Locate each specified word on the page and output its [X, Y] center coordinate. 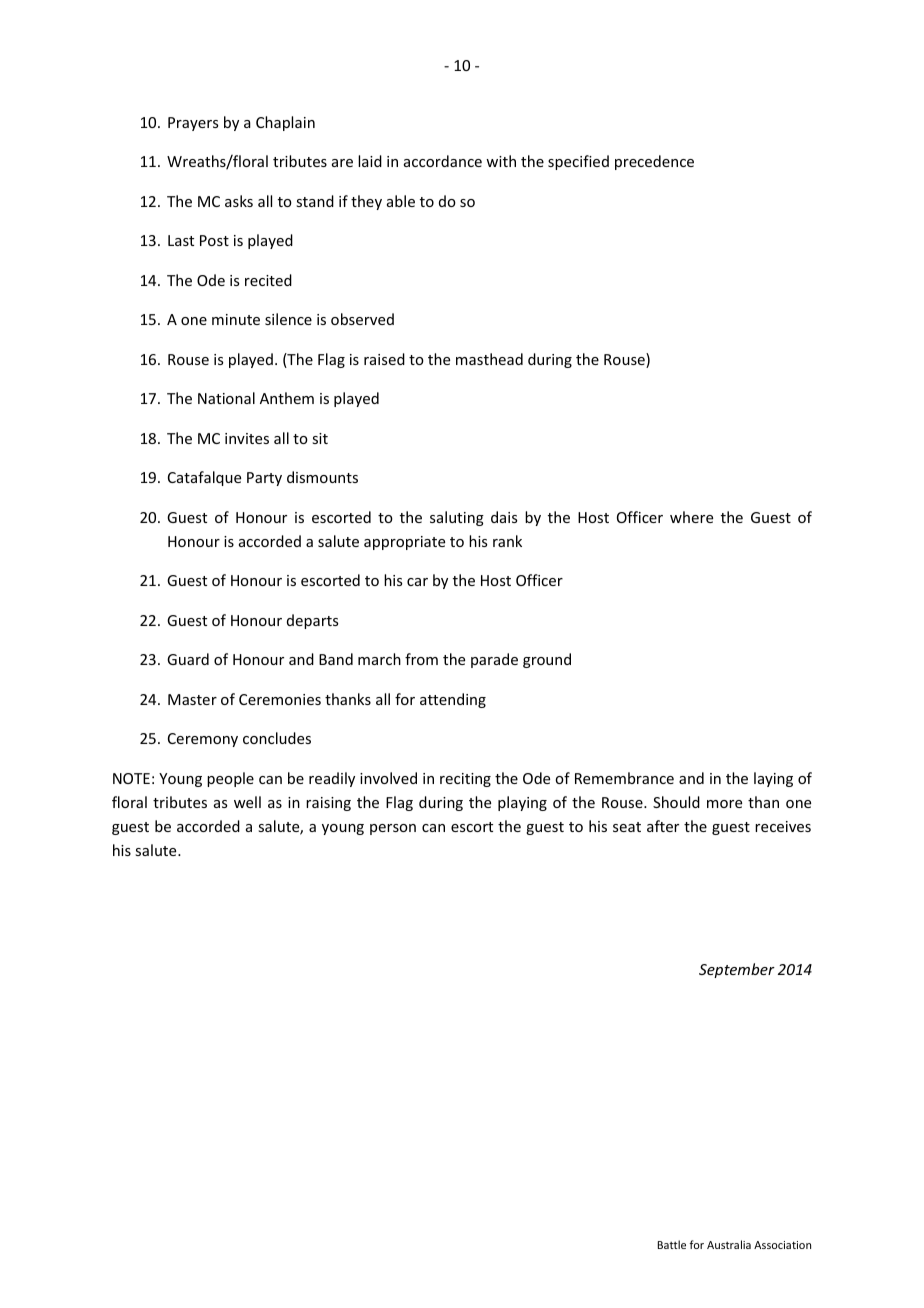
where [691, 517]
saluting [457, 518]
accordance [443, 161]
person [393, 829]
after [663, 826]
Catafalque [204, 478]
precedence [654, 162]
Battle [672, 1244]
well [247, 802]
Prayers [193, 124]
